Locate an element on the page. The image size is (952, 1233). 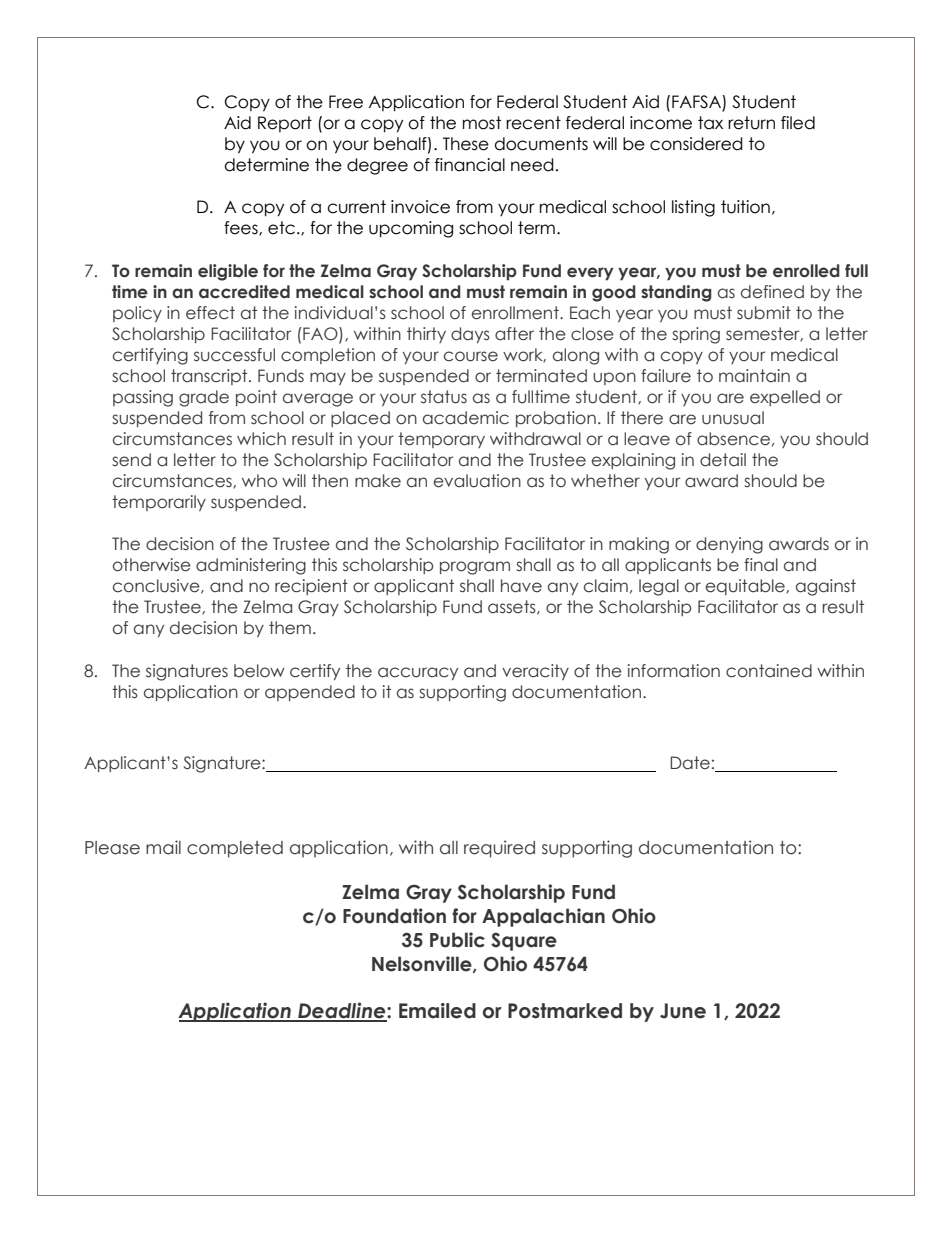
otherwise is located at coordinates (152, 565).
